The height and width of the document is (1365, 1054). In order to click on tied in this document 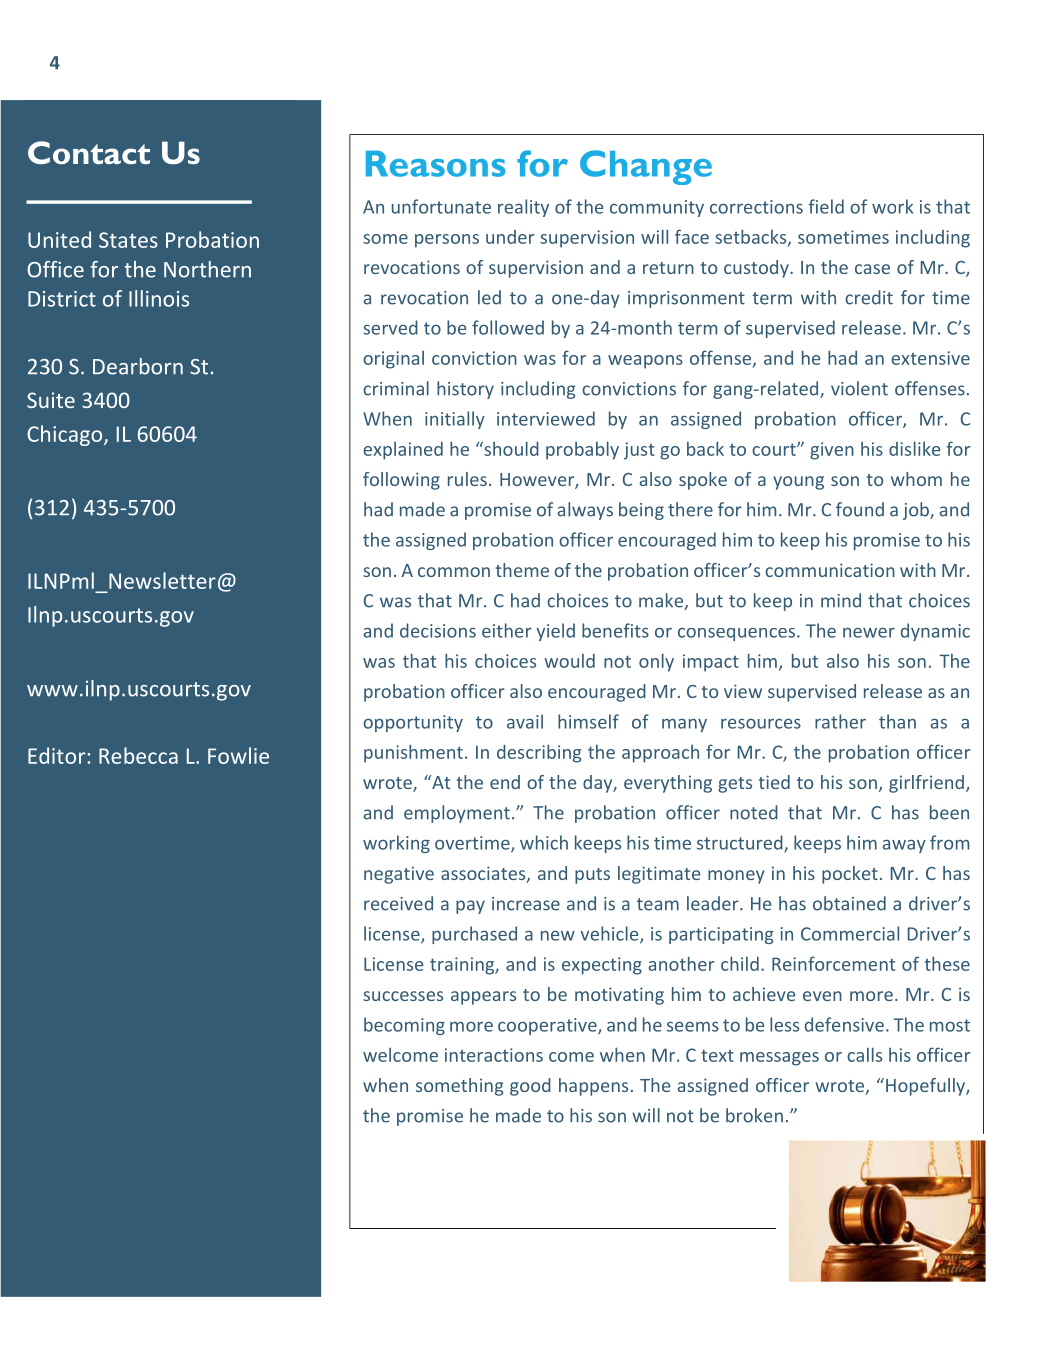, I will do `click(774, 782)`.
